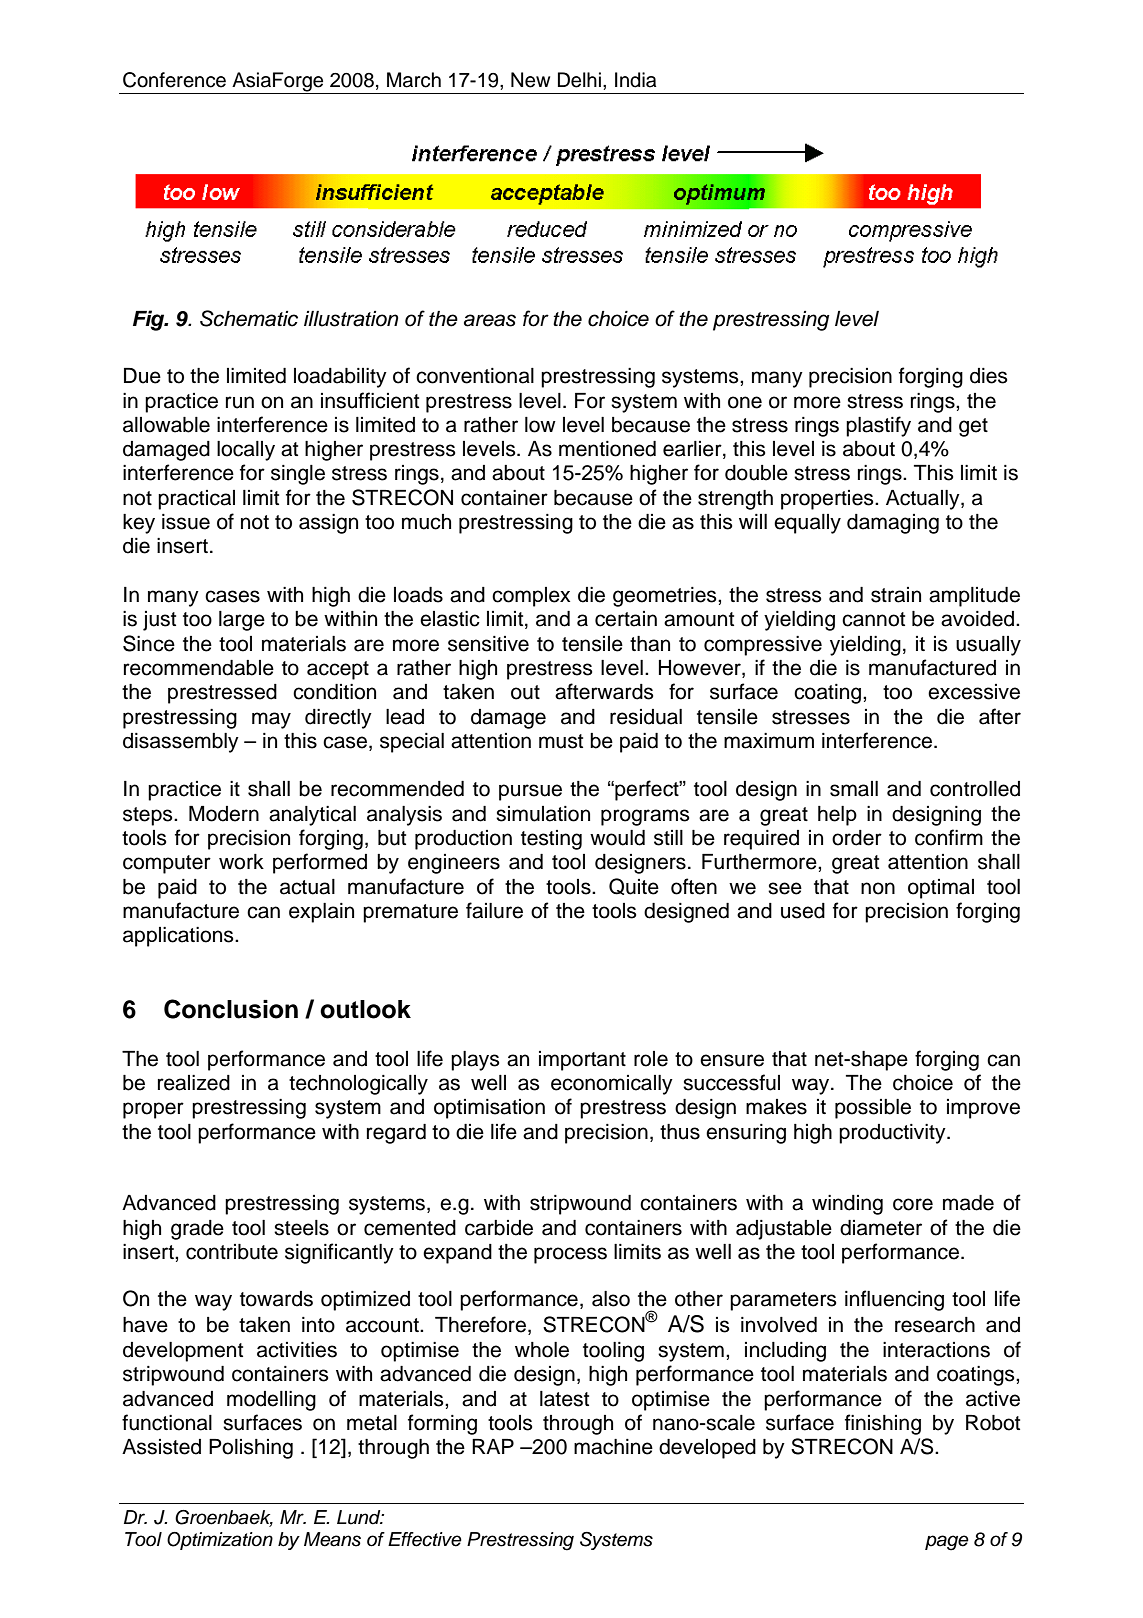  What do you see at coordinates (220, 1541) in the screenshot?
I see `Optimization` at bounding box center [220, 1541].
